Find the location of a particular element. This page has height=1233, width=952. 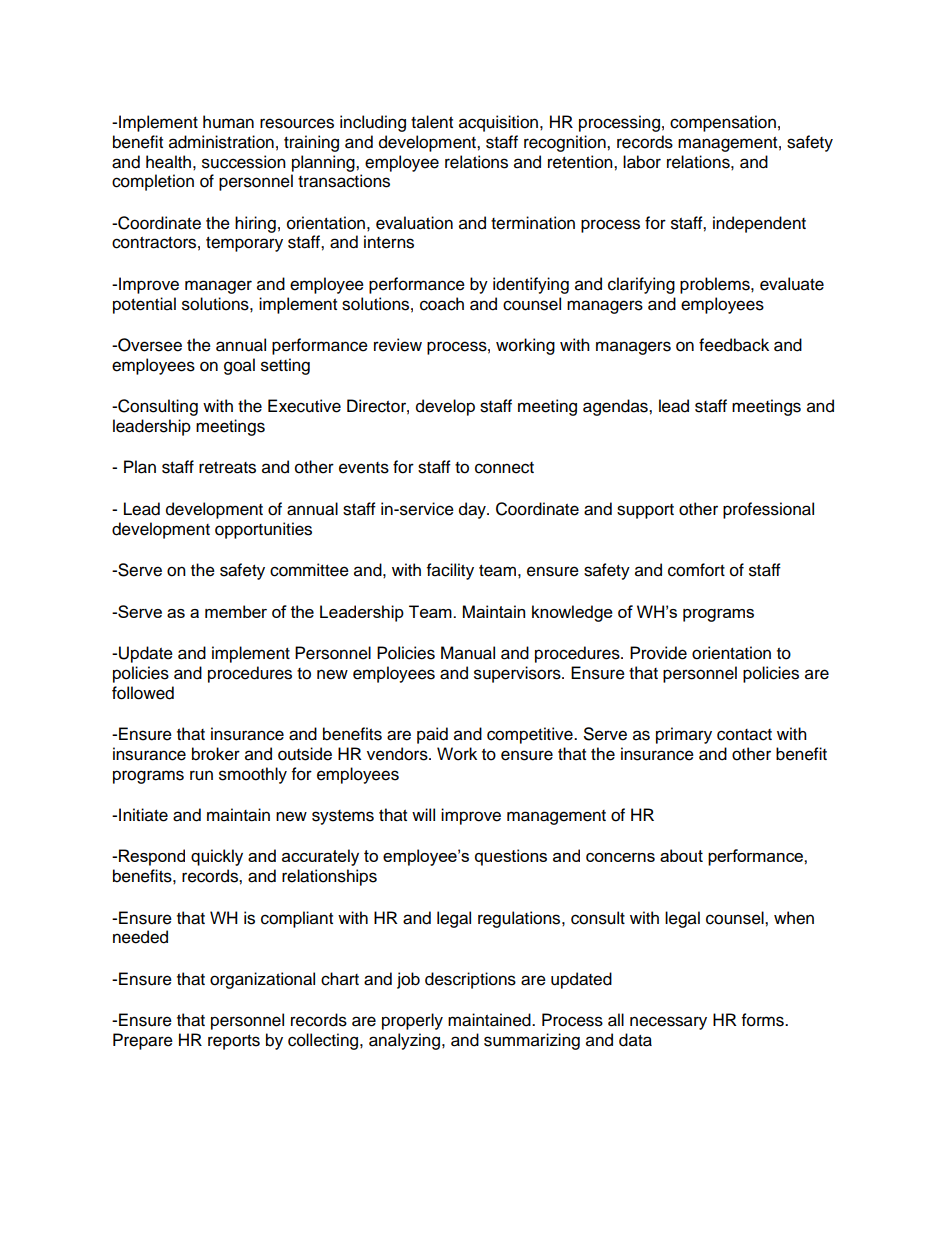

reports is located at coordinates (234, 1042).
